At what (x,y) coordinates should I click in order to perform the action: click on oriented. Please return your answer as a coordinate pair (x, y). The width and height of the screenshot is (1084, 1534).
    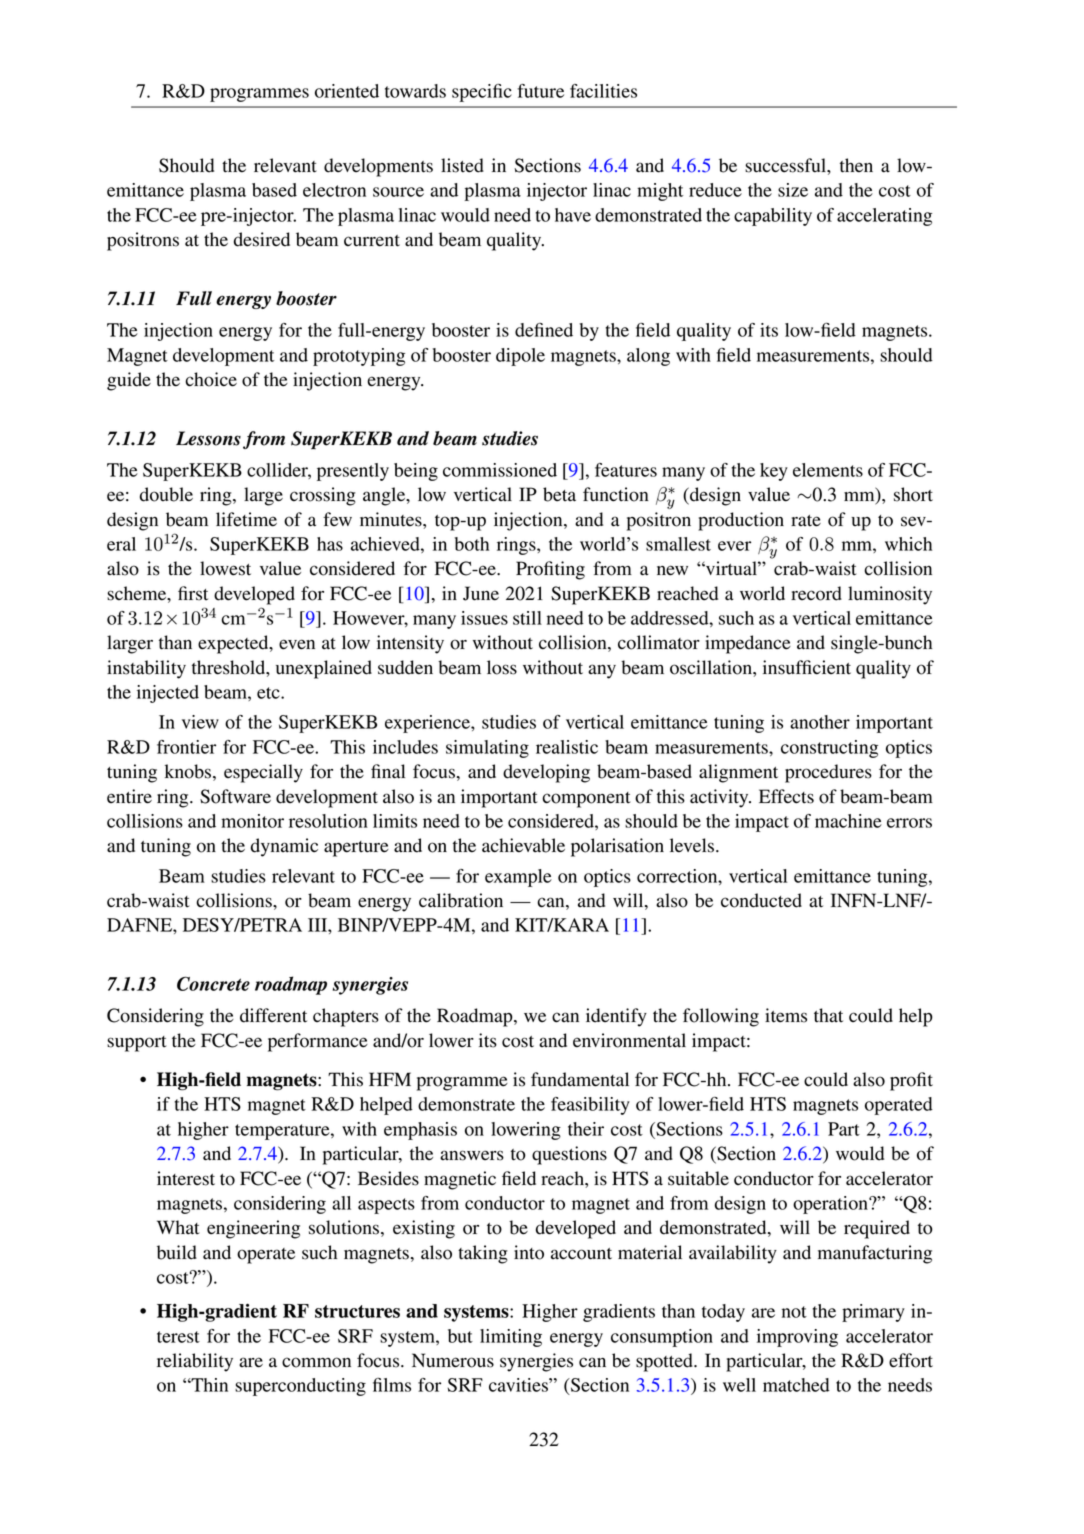
    Looking at the image, I should click on (347, 91).
